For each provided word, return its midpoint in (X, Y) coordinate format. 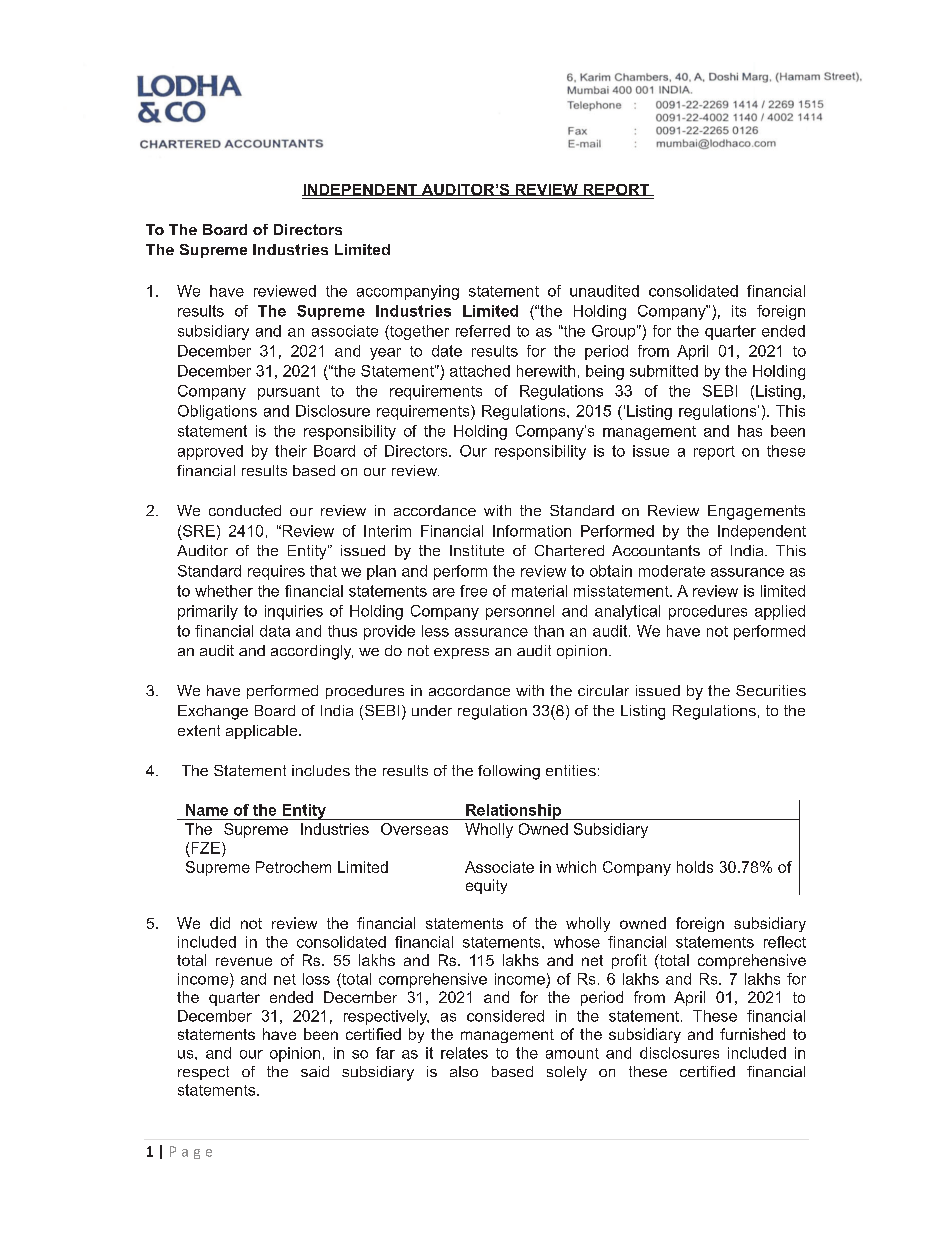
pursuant (289, 393)
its (739, 311)
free (473, 591)
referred (483, 331)
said (315, 1071)
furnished (752, 1034)
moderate (672, 571)
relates (464, 1053)
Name (207, 810)
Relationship (513, 812)
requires (276, 572)
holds (695, 867)
